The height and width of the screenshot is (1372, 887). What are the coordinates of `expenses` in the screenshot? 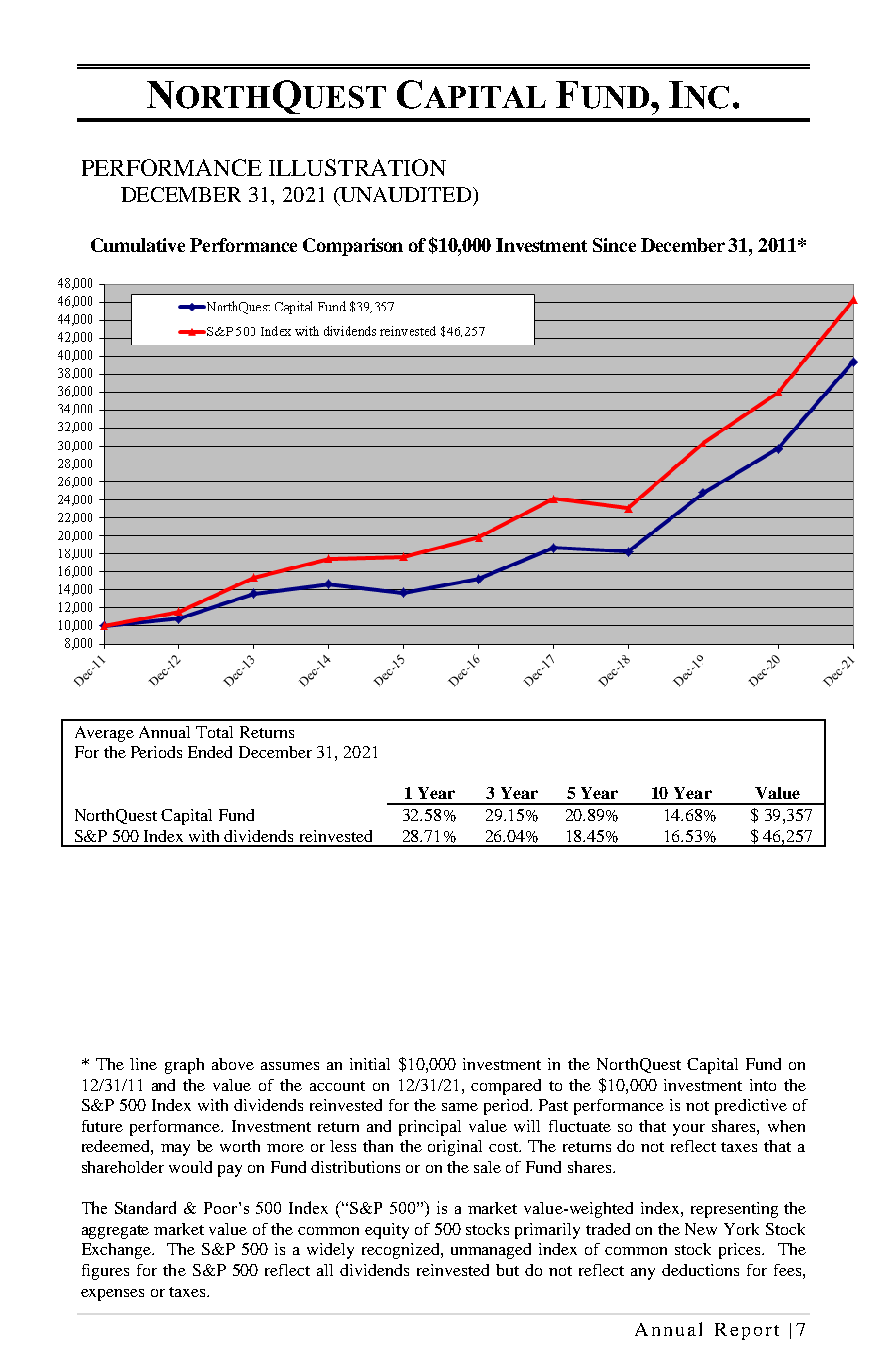 It's located at (112, 1295).
